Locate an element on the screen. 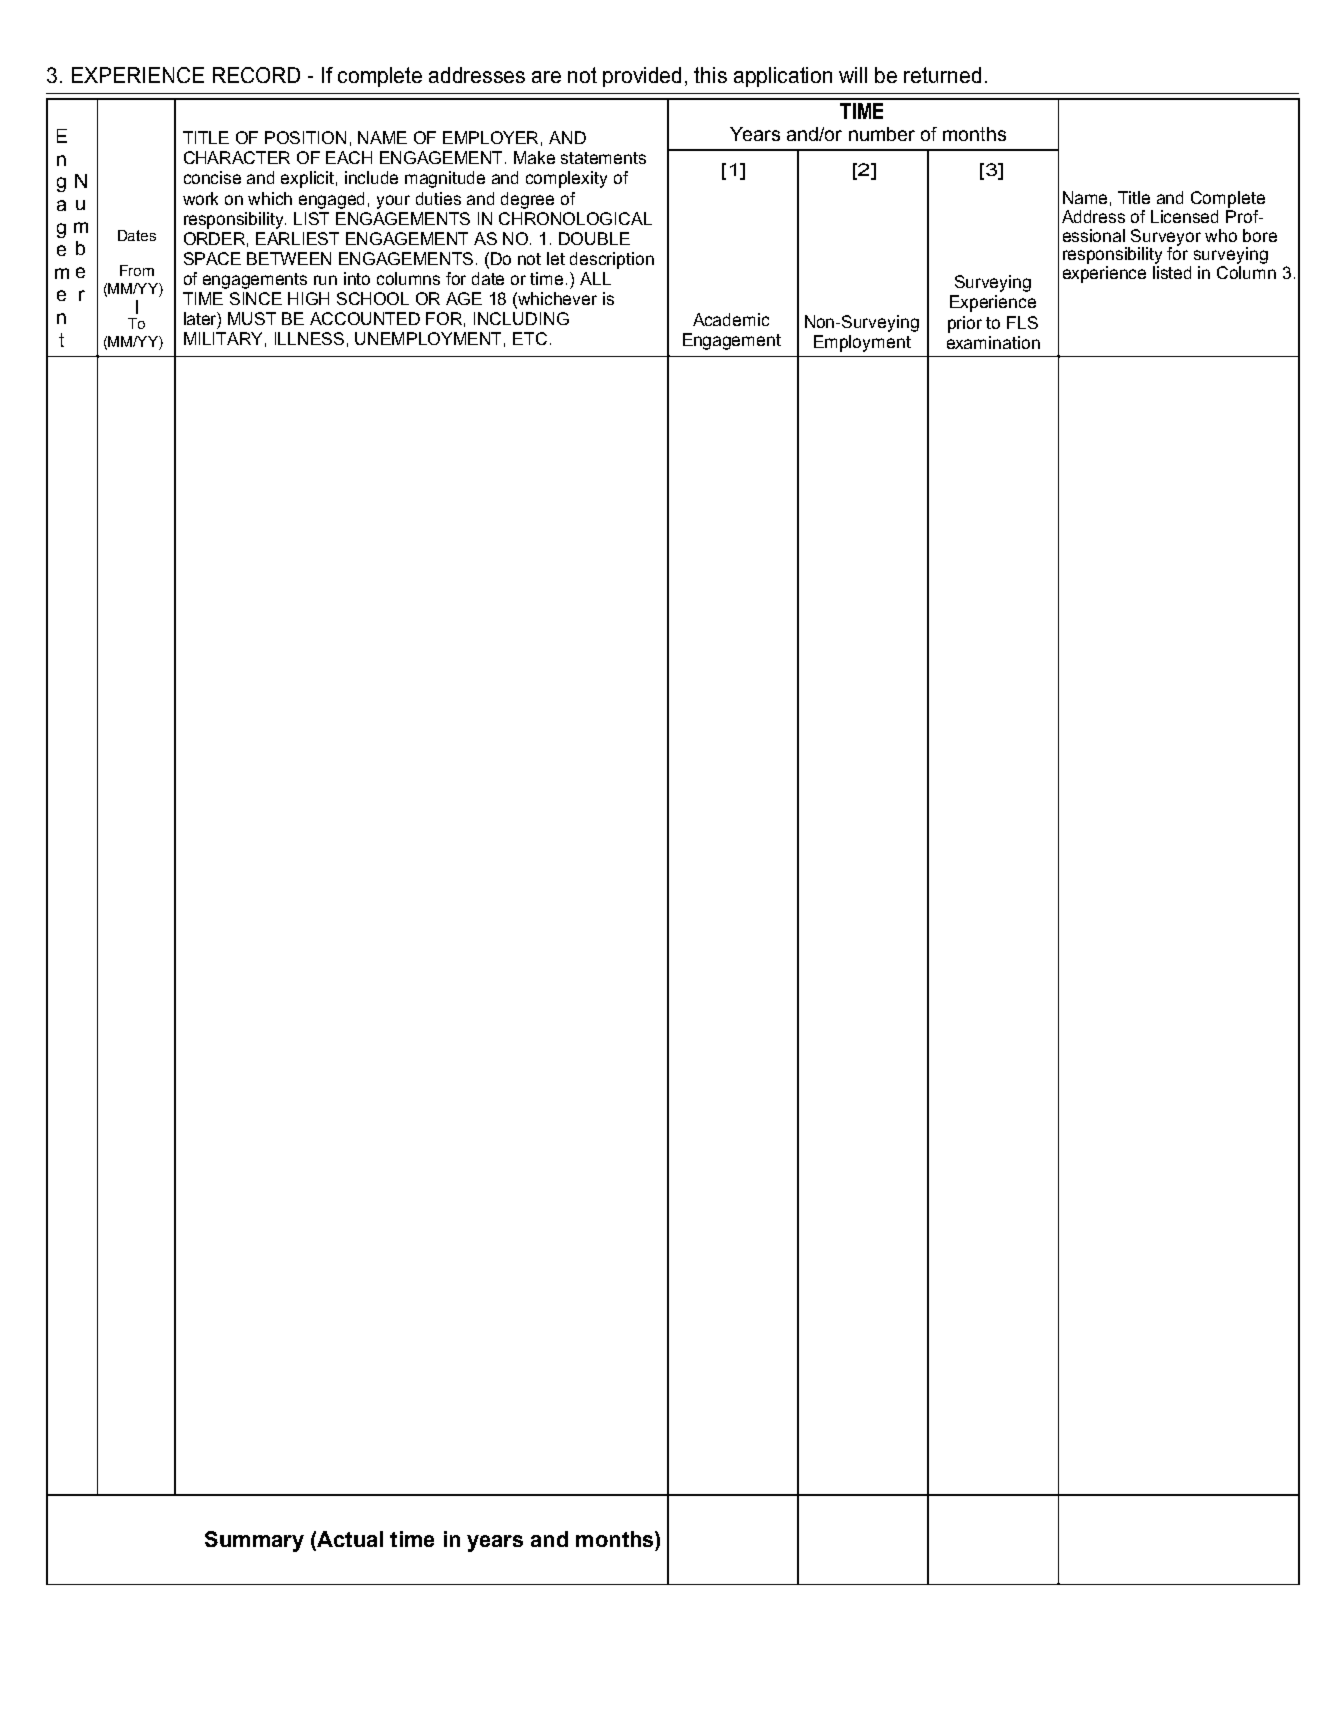 Image resolution: width=1339 pixels, height=1733 pixels. Academic is located at coordinates (731, 319).
